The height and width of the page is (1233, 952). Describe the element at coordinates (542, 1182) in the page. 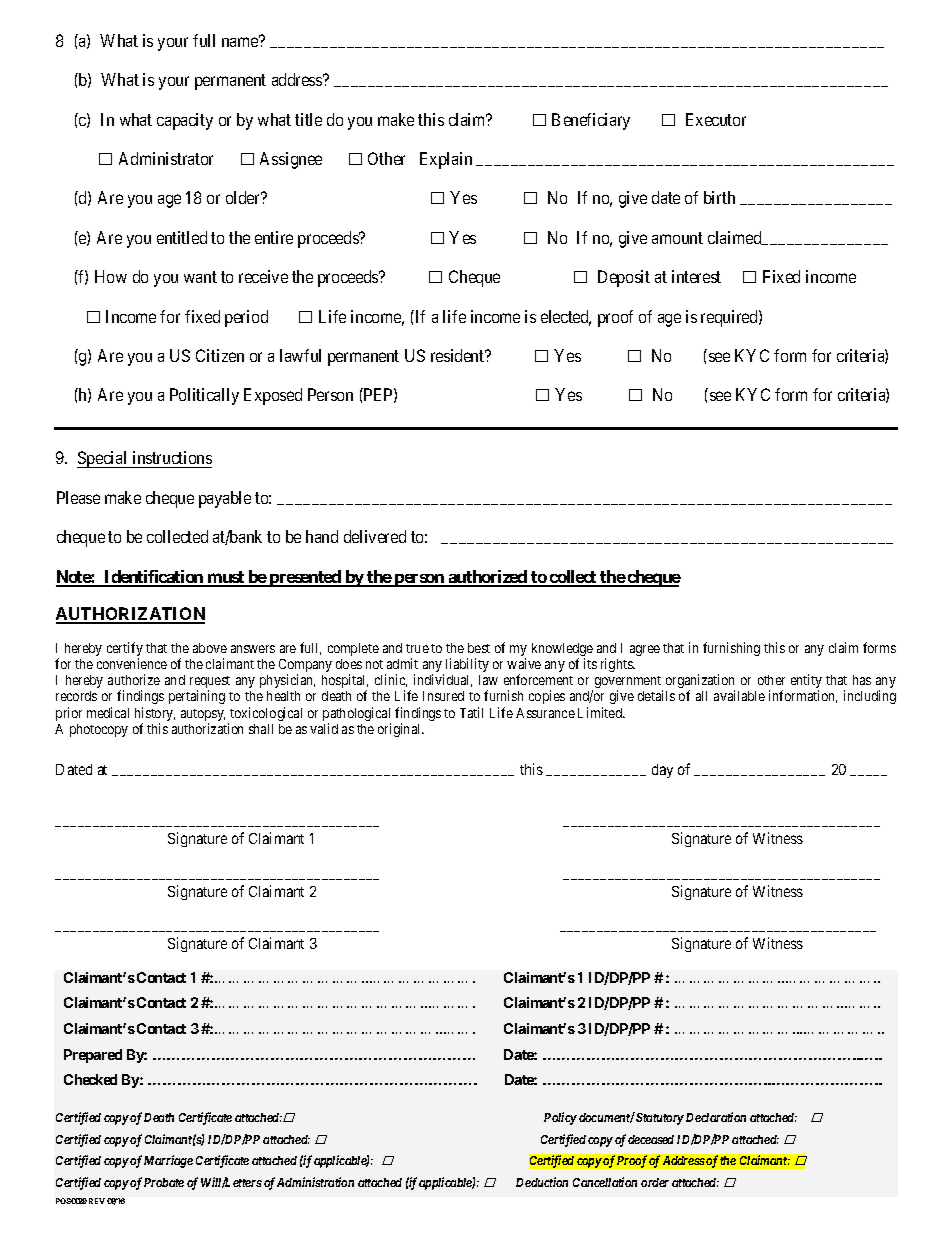

I see `Deduction` at that location.
